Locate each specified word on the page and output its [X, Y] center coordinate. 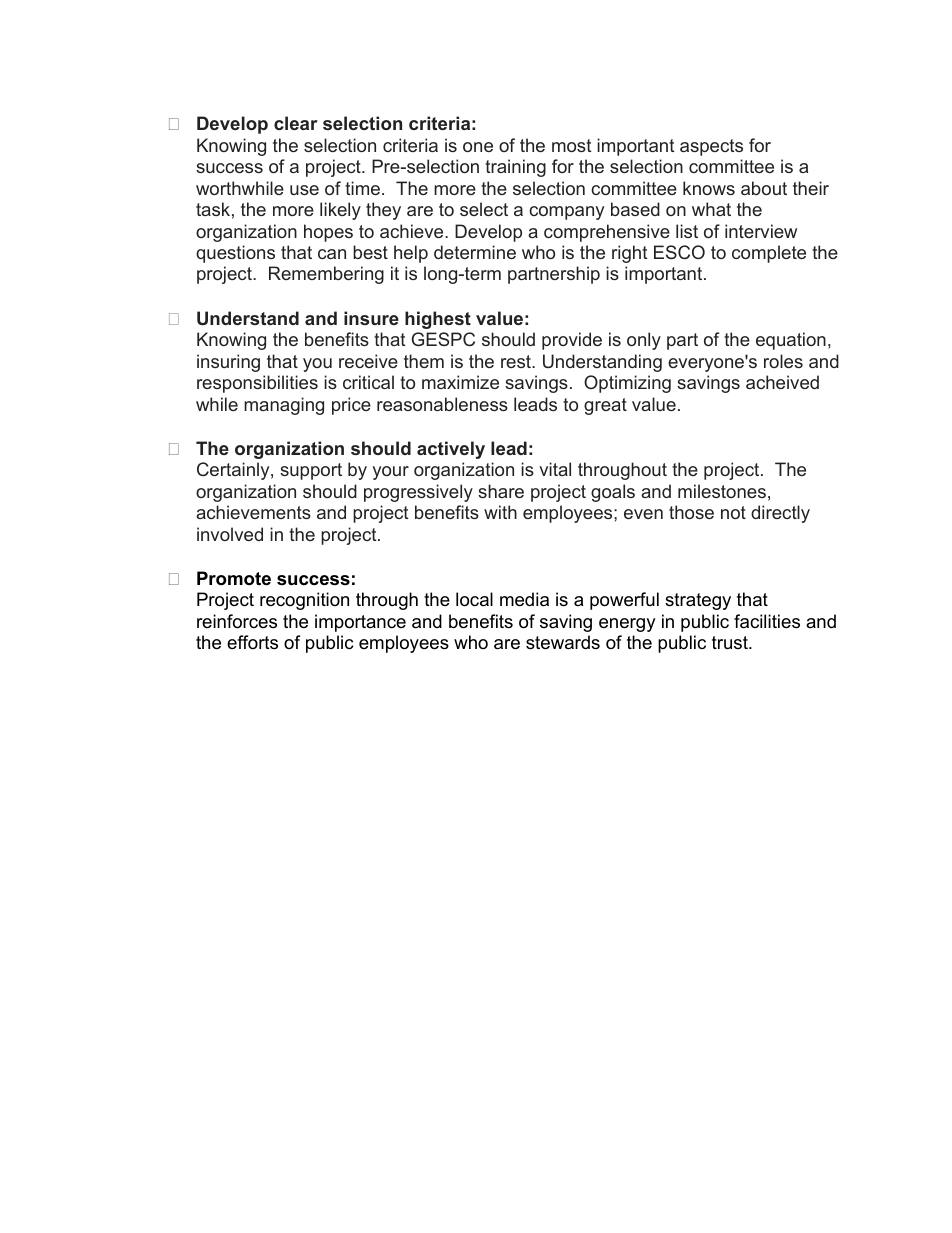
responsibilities [257, 384]
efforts [252, 642]
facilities [767, 621]
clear [296, 123]
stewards [563, 642]
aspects [711, 147]
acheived [782, 382]
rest [517, 361]
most [571, 145]
